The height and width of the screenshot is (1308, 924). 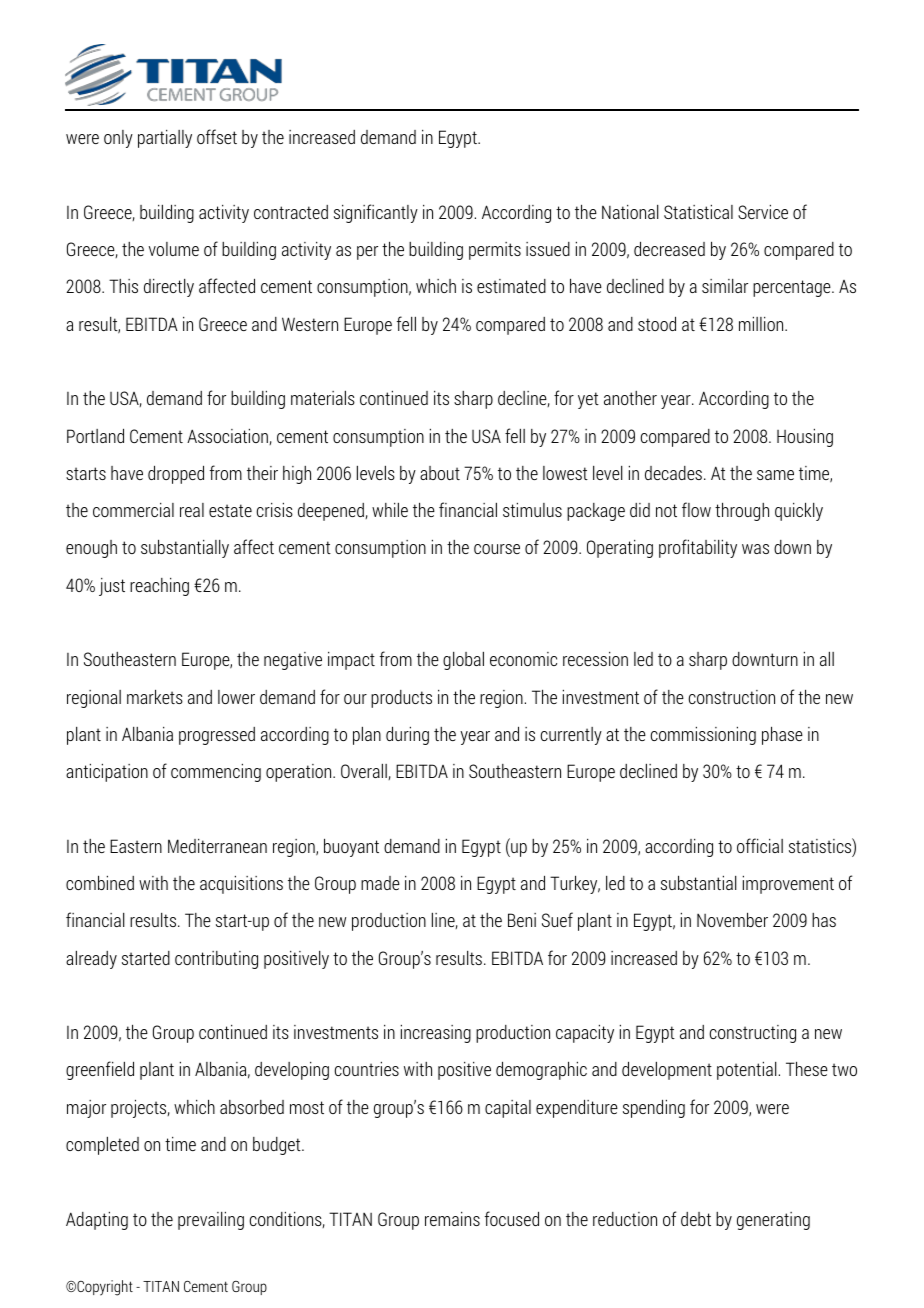 I want to click on remains, so click(x=452, y=1219).
